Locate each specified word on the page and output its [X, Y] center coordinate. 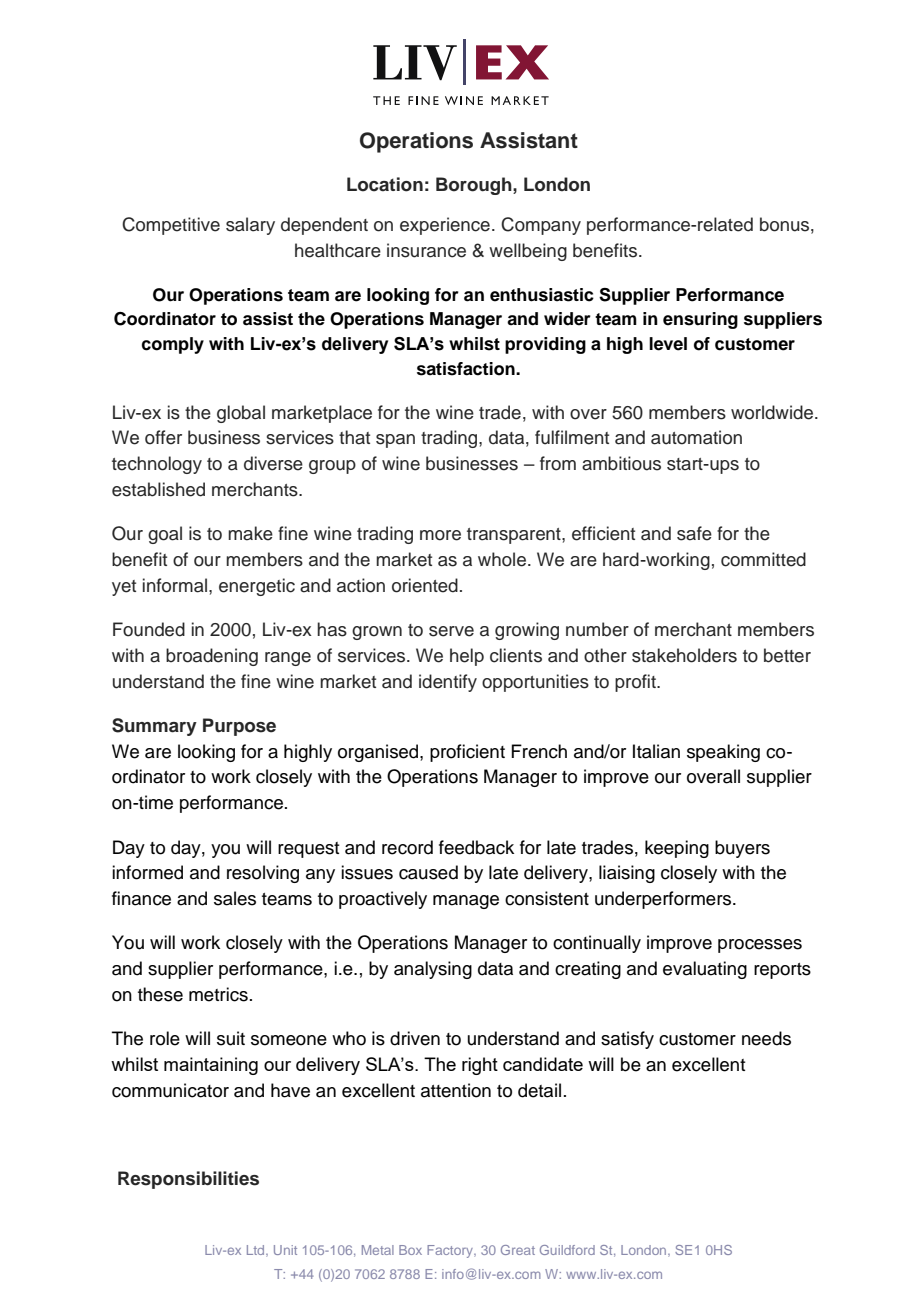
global [241, 414]
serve [451, 631]
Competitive [171, 226]
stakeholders [684, 655]
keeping [677, 849]
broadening [212, 657]
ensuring [700, 320]
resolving [263, 874]
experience [445, 226]
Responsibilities [188, 1180]
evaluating [705, 970]
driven [415, 1038]
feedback [476, 847]
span [395, 441]
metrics [218, 994]
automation [696, 437]
